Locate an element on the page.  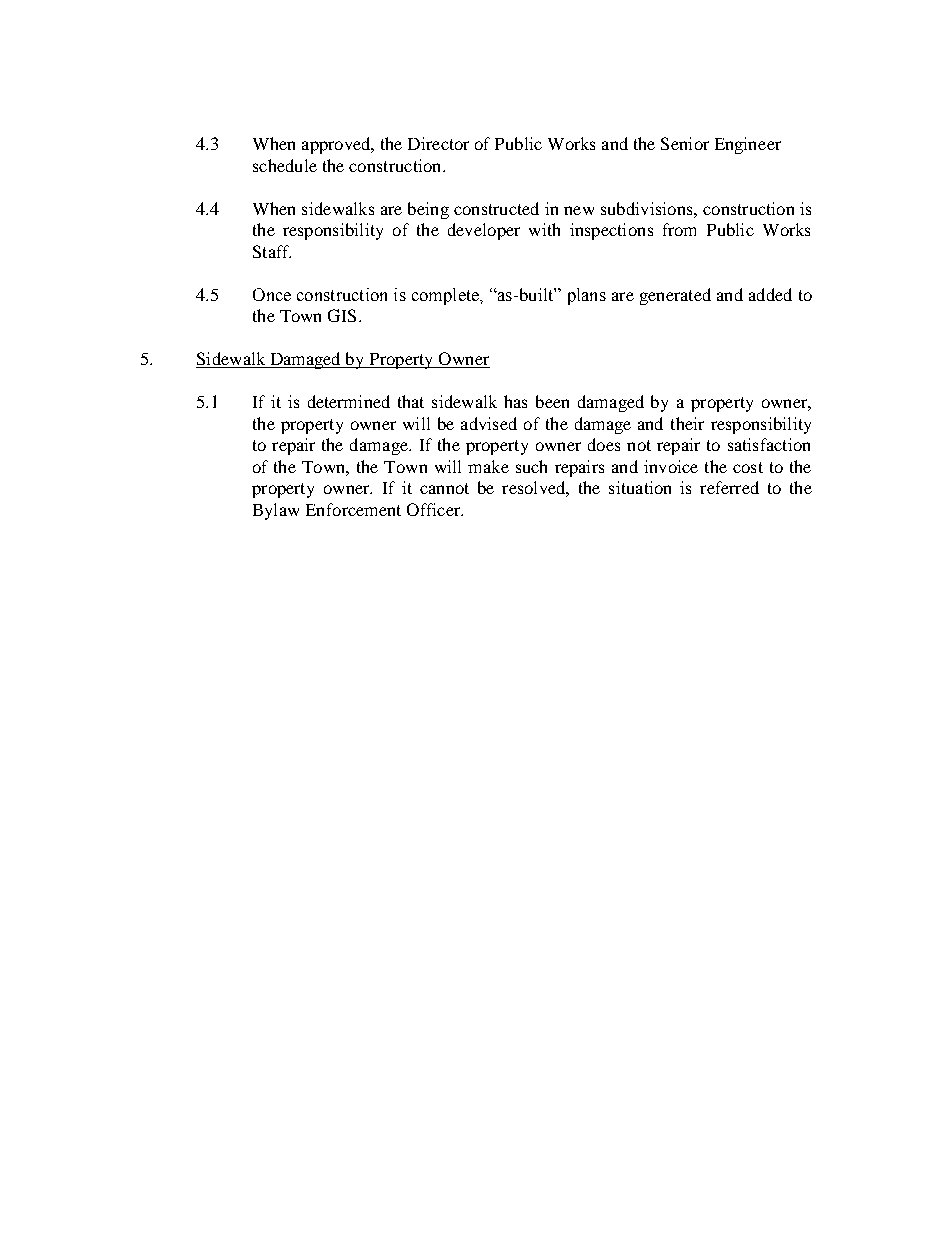
Director is located at coordinates (438, 143).
